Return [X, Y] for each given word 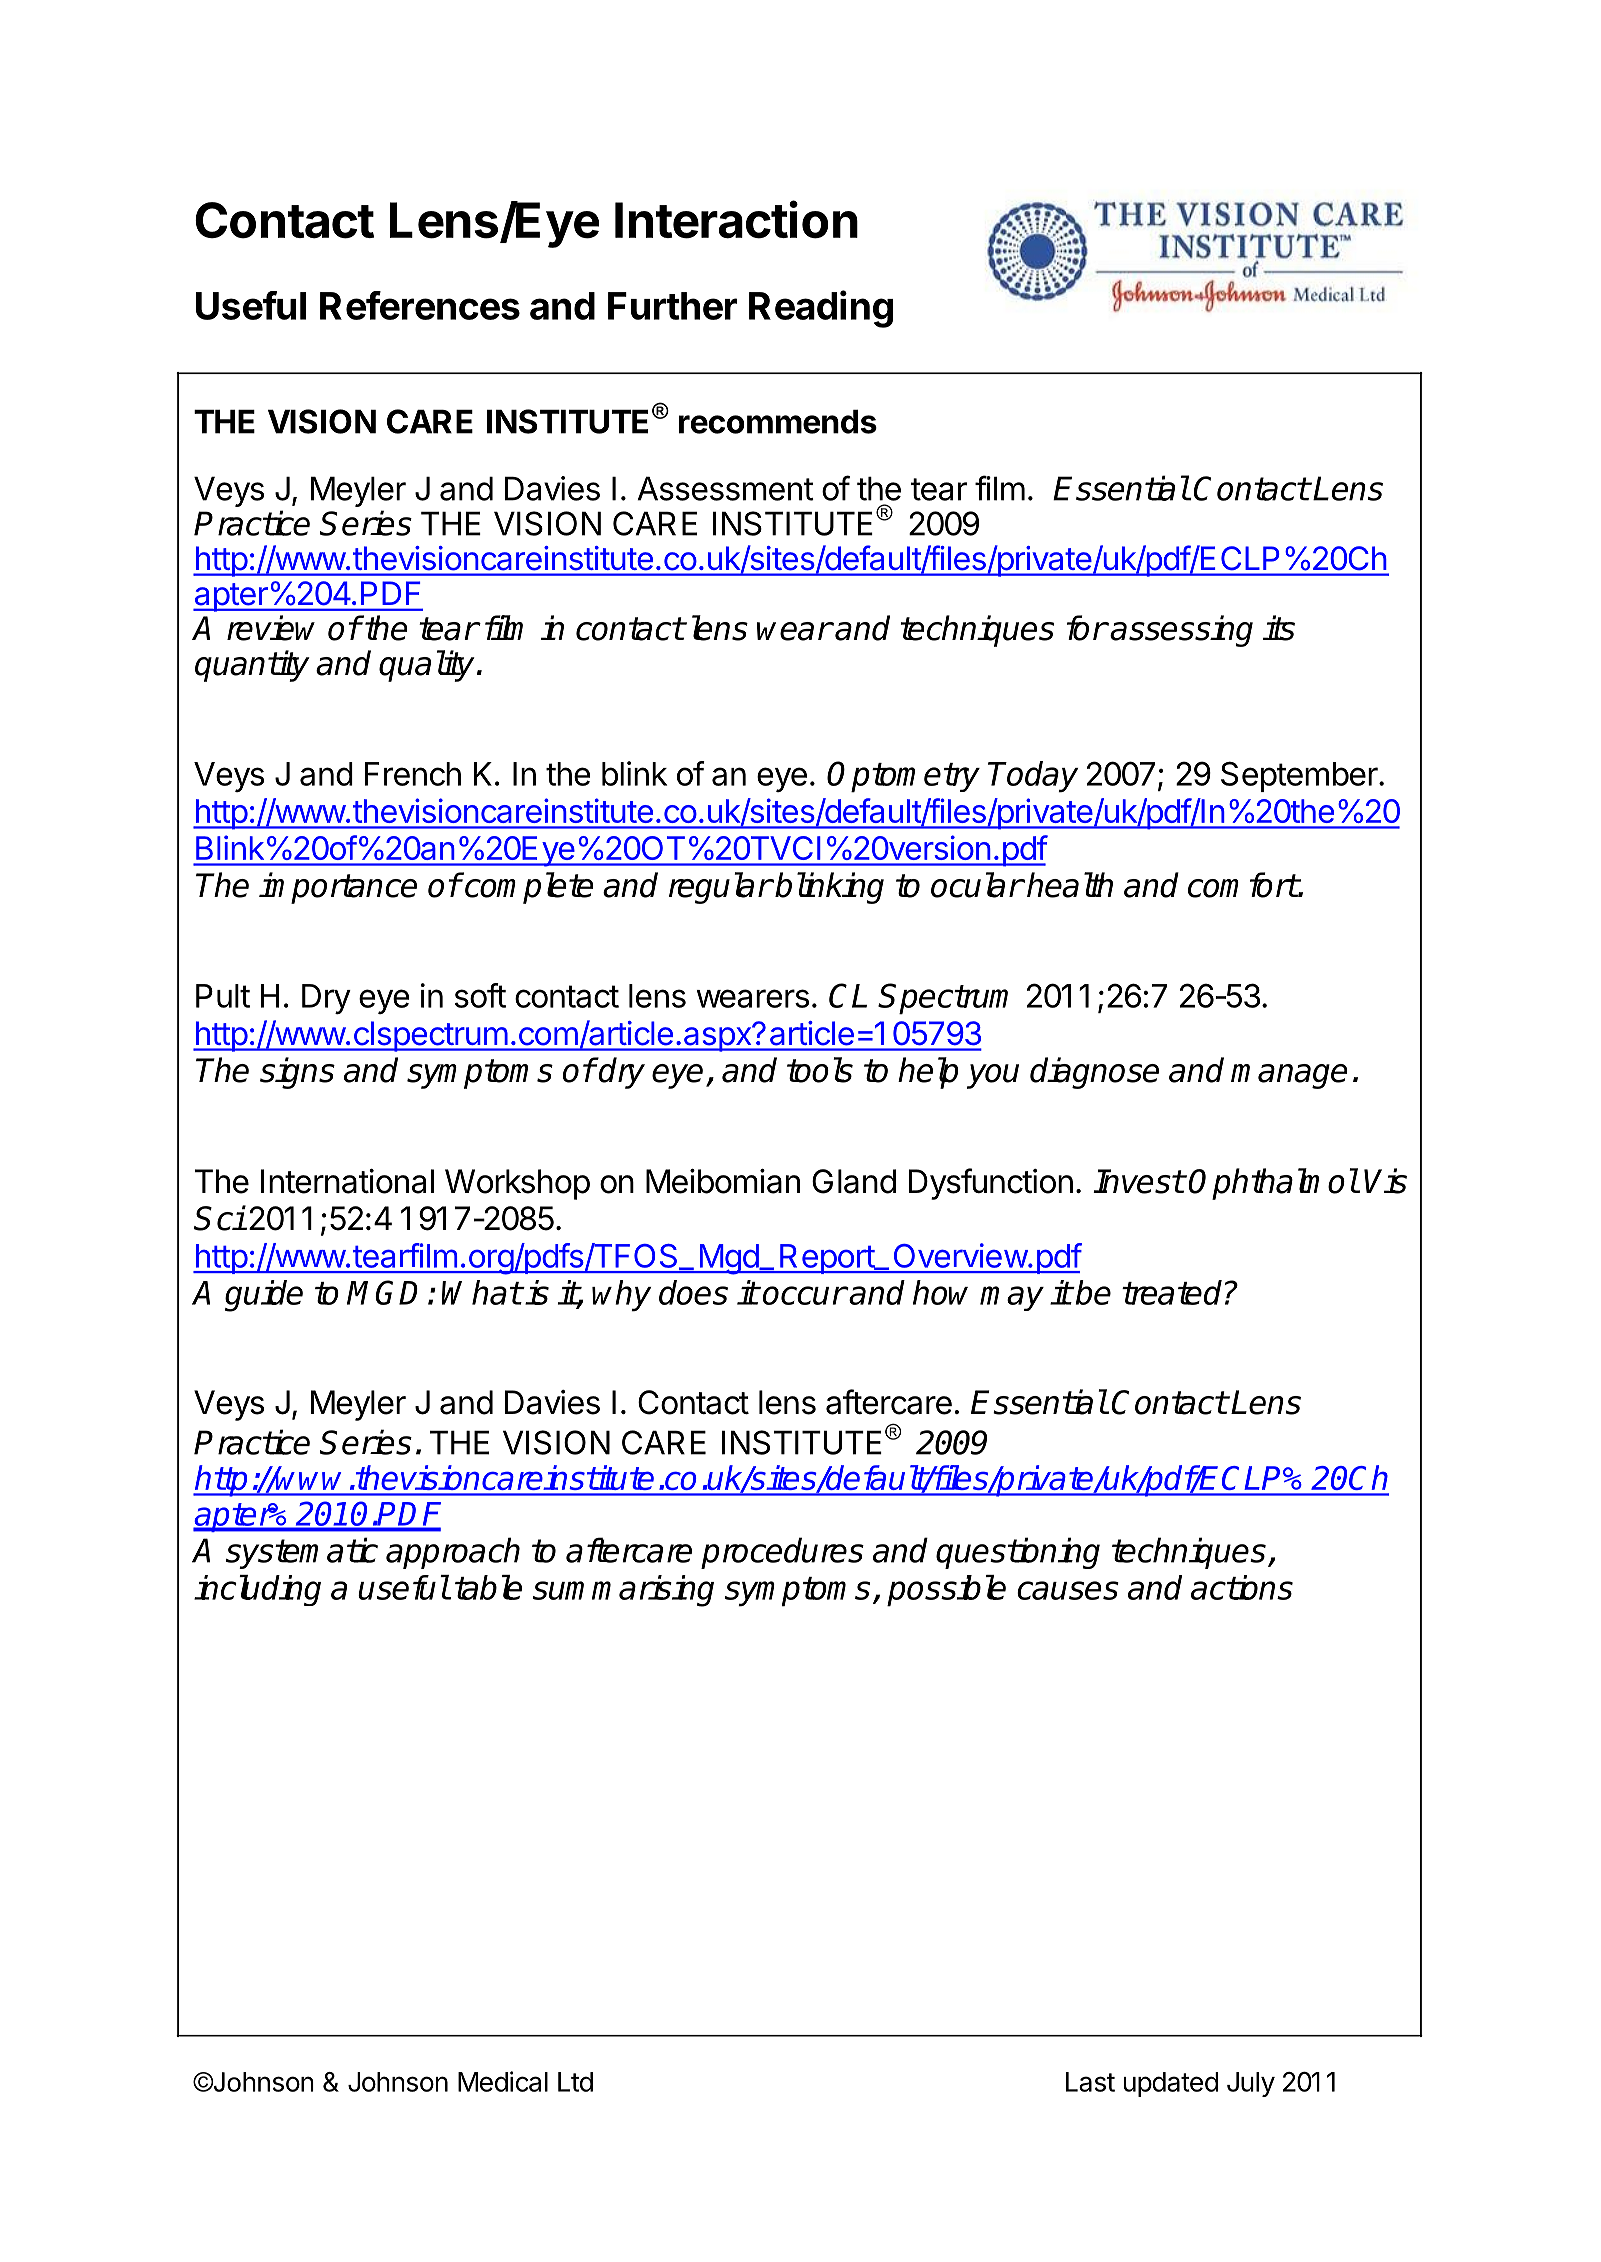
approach [453, 1553]
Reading [821, 309]
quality [427, 666]
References [420, 305]
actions [1242, 1587]
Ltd [575, 2082]
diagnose [1094, 1073]
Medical [503, 2081]
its [1278, 628]
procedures [782, 1553]
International [347, 1181]
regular [720, 888]
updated [1171, 2084]
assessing [1181, 631]
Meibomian [723, 1181]
